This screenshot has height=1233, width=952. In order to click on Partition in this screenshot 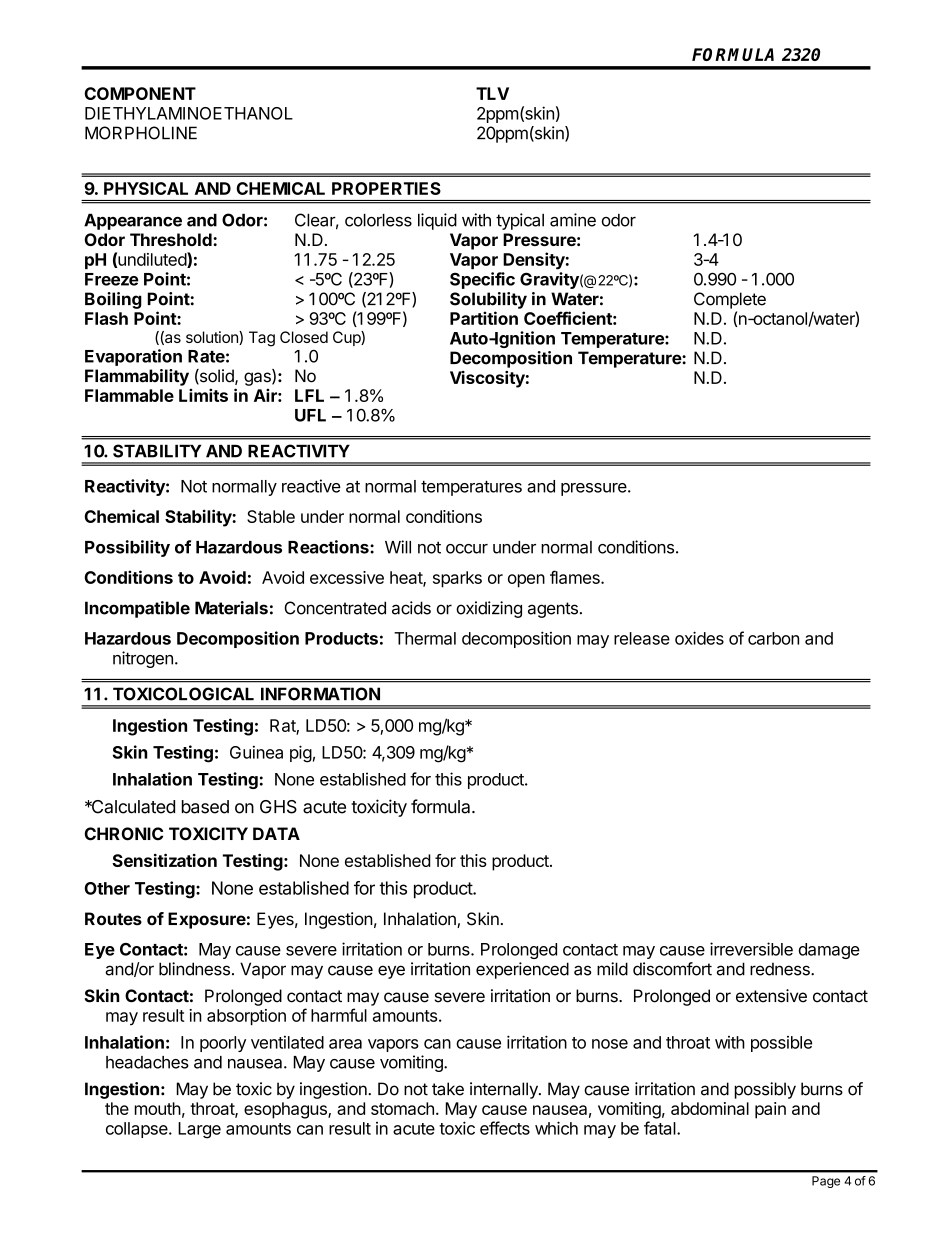, I will do `click(484, 318)`.
